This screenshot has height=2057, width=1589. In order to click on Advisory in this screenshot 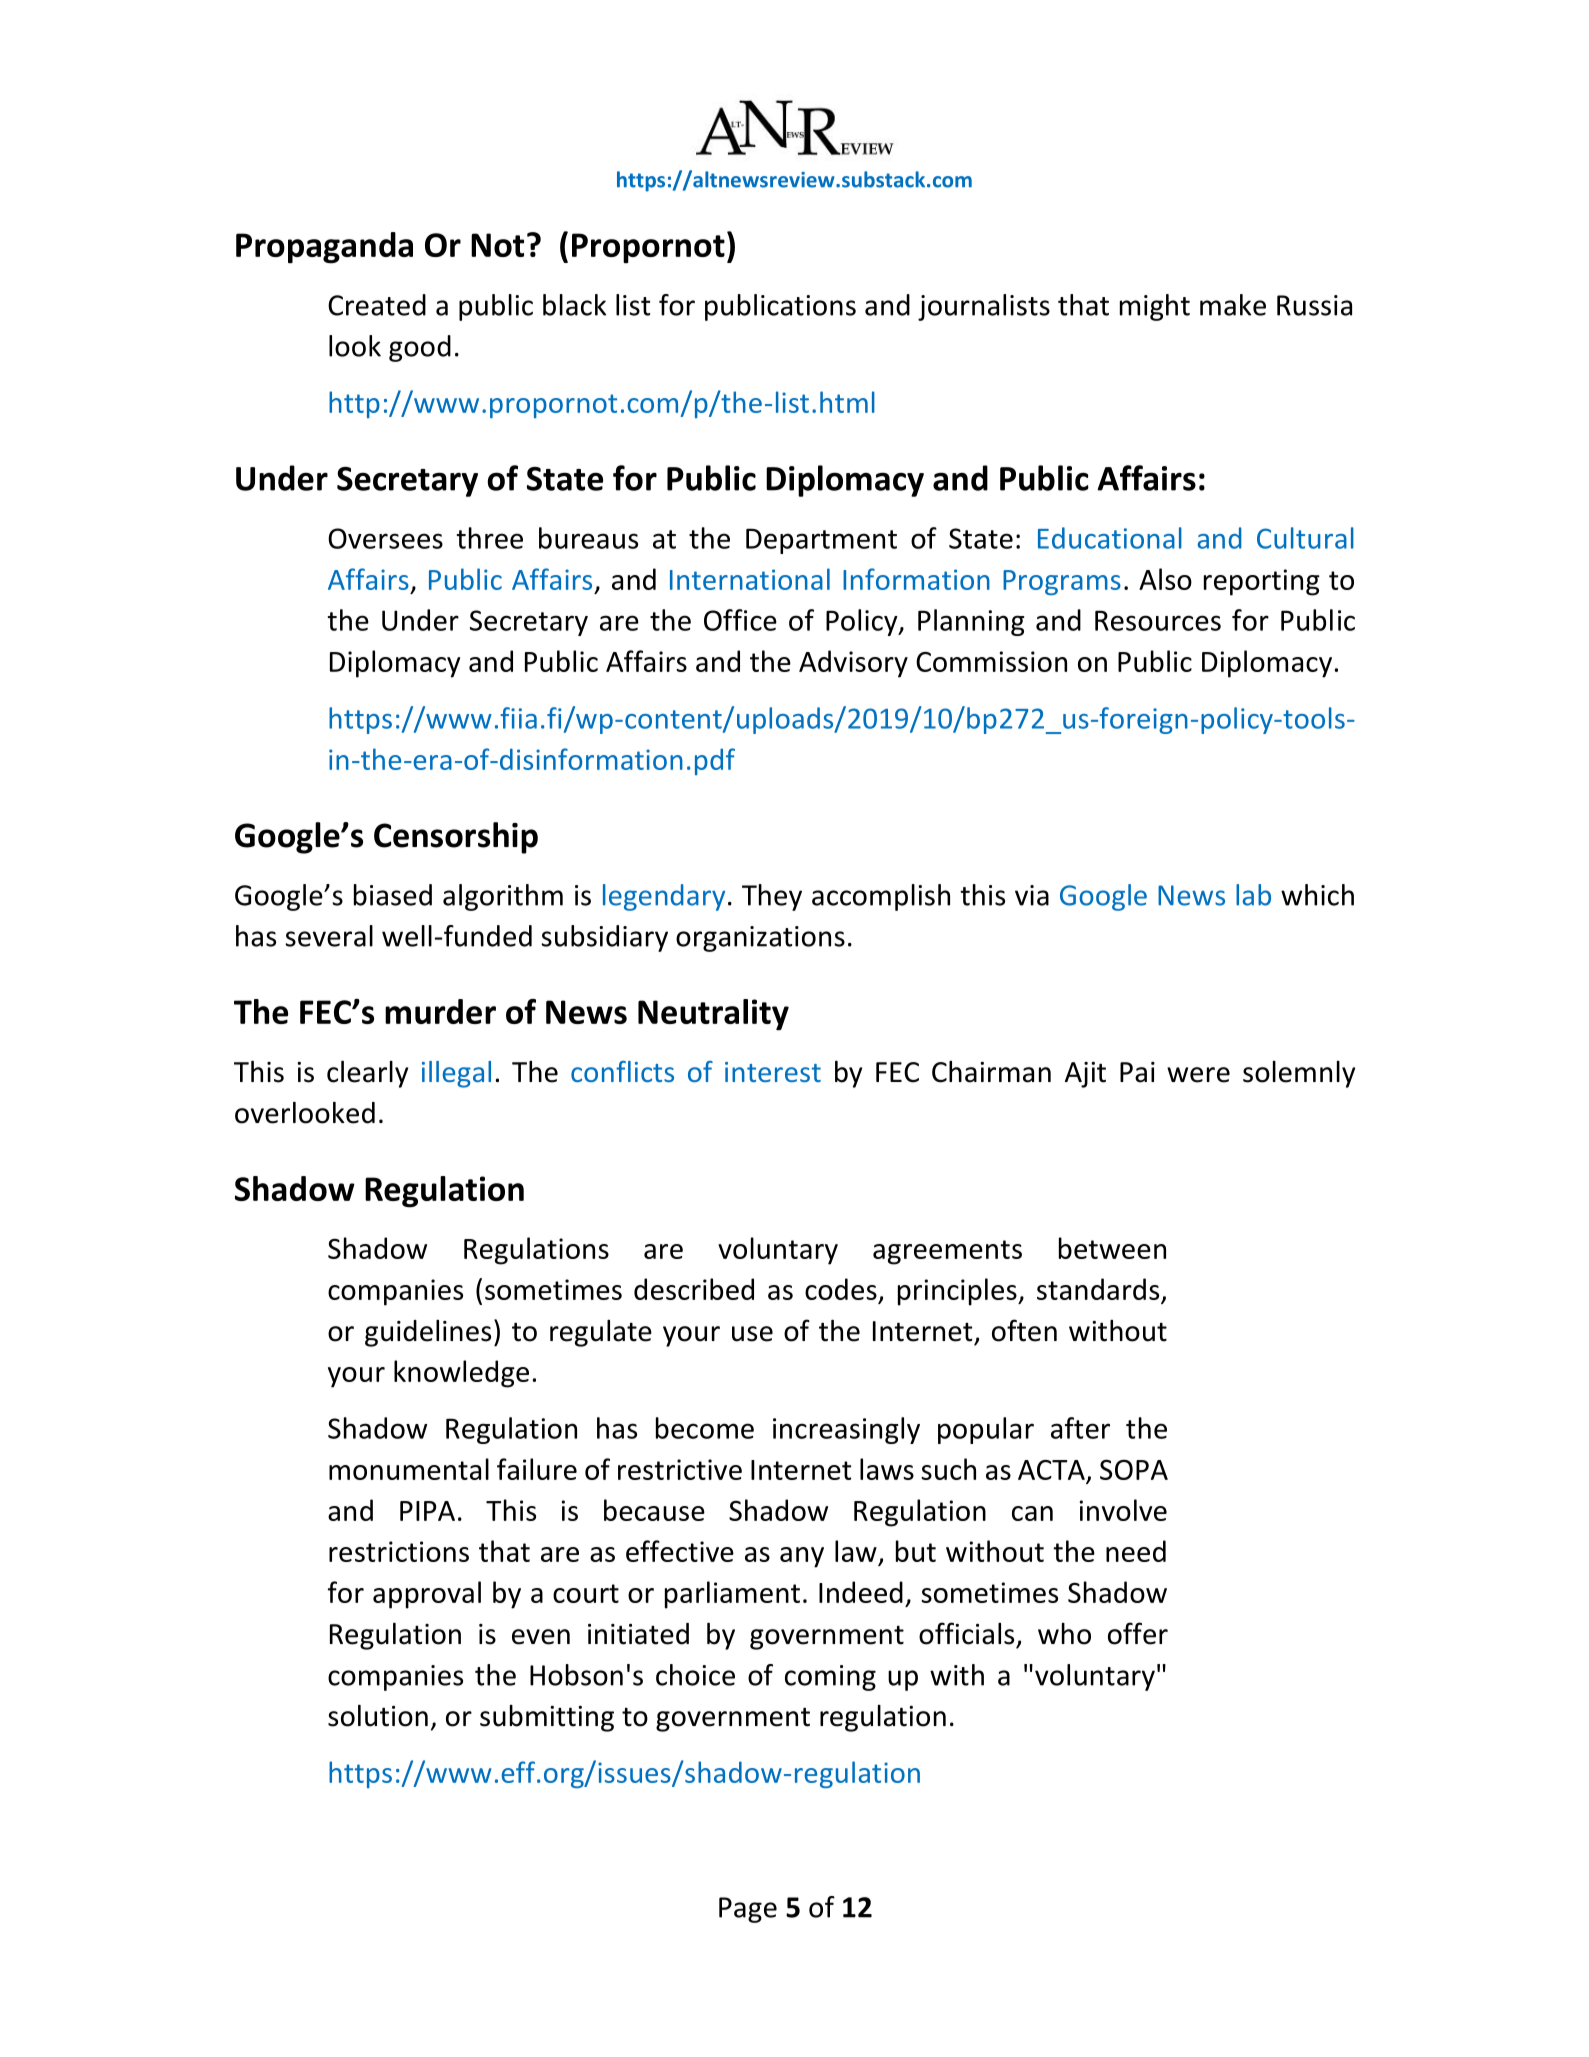, I will do `click(853, 664)`.
